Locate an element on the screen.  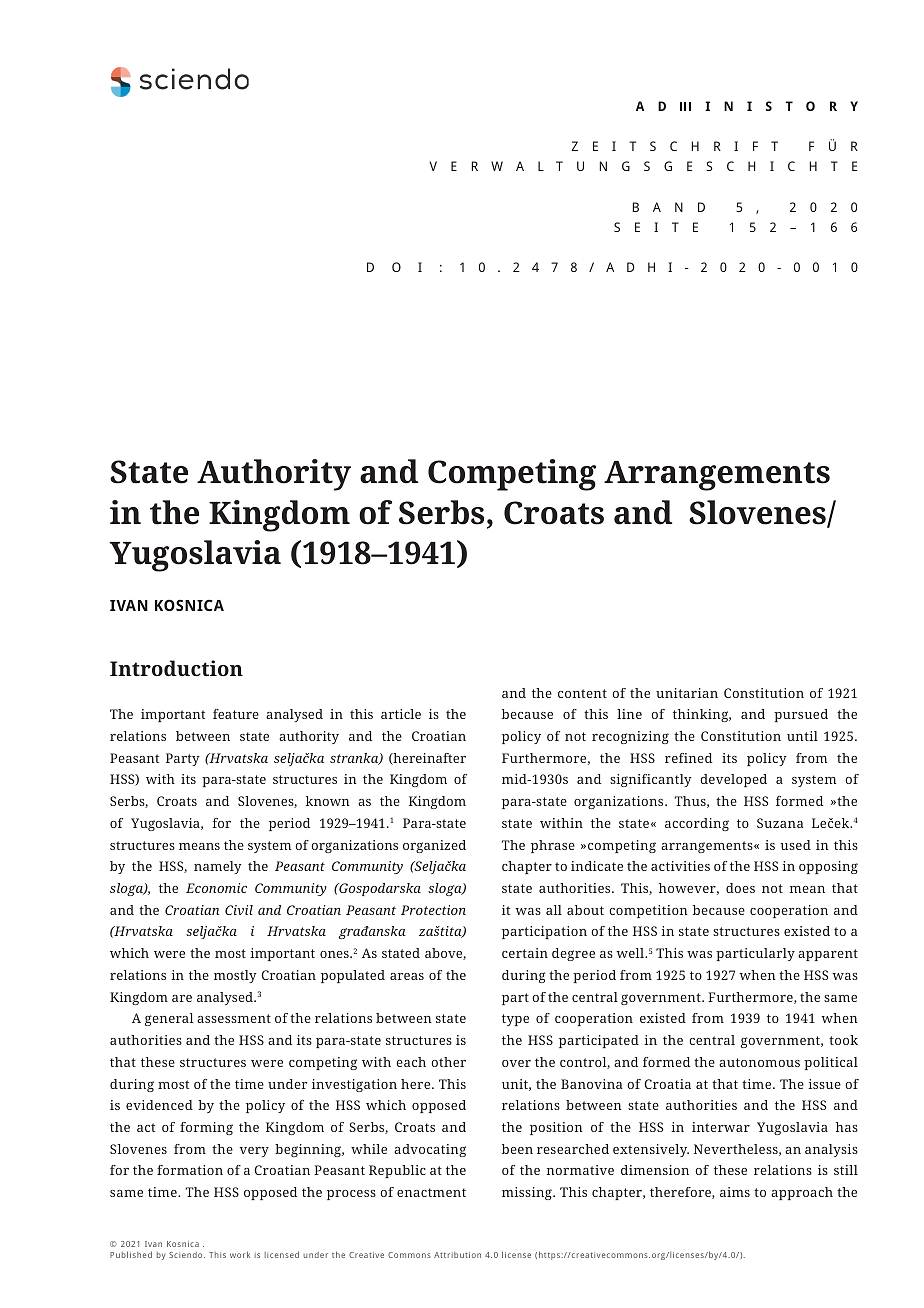
Civil is located at coordinates (239, 910).
